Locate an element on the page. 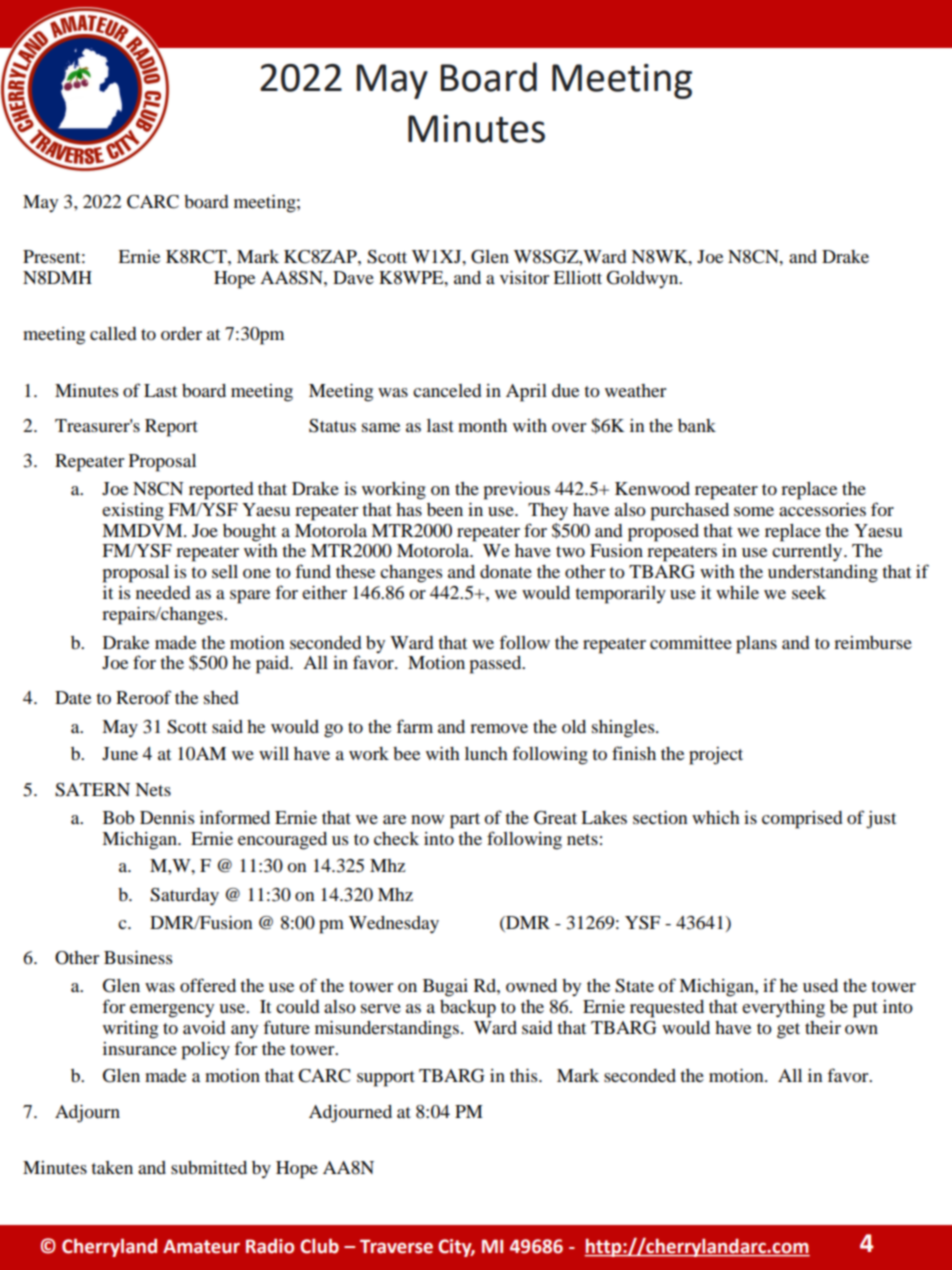  order is located at coordinates (181, 333).
